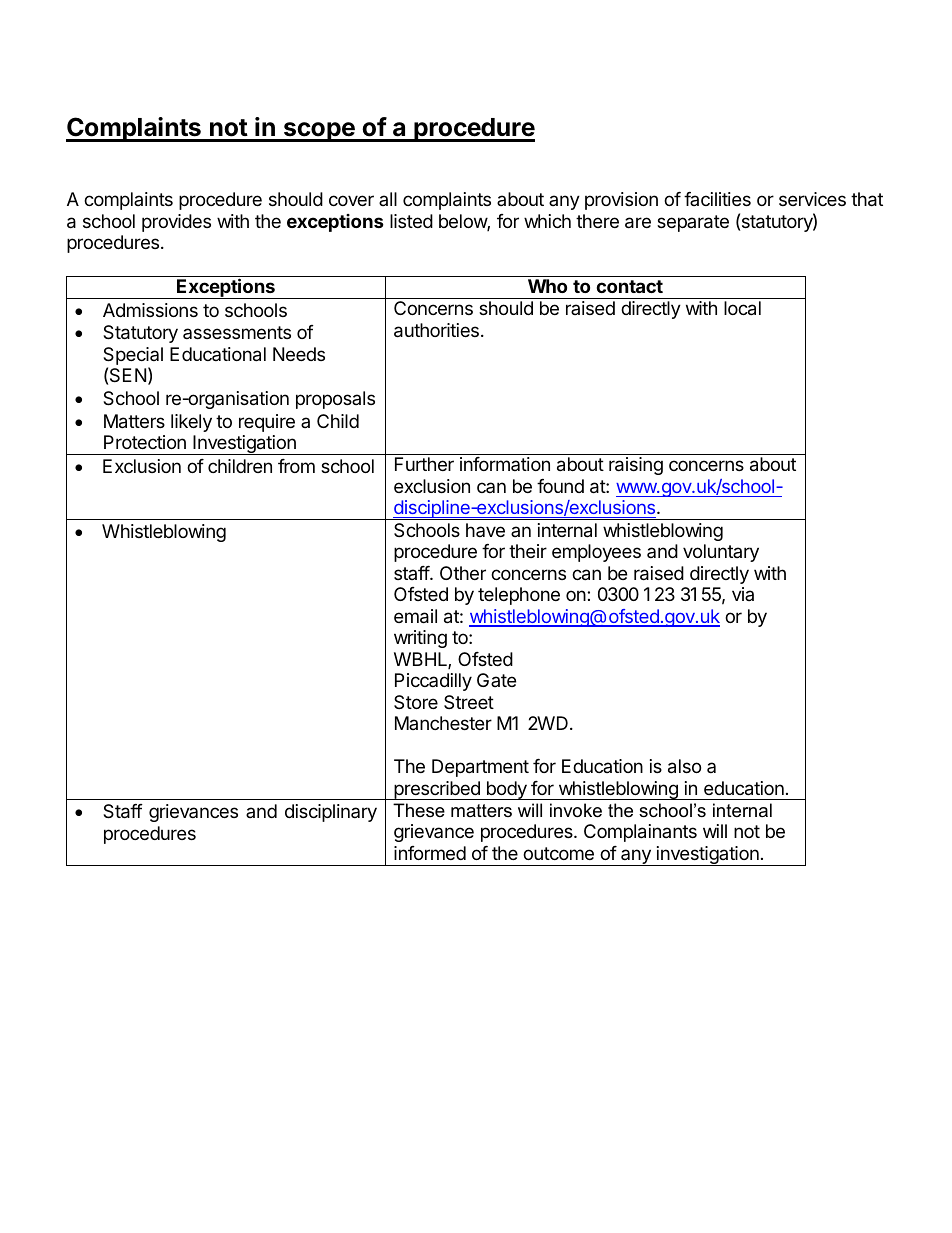  What do you see at coordinates (436, 330) in the screenshot?
I see `authorities` at bounding box center [436, 330].
